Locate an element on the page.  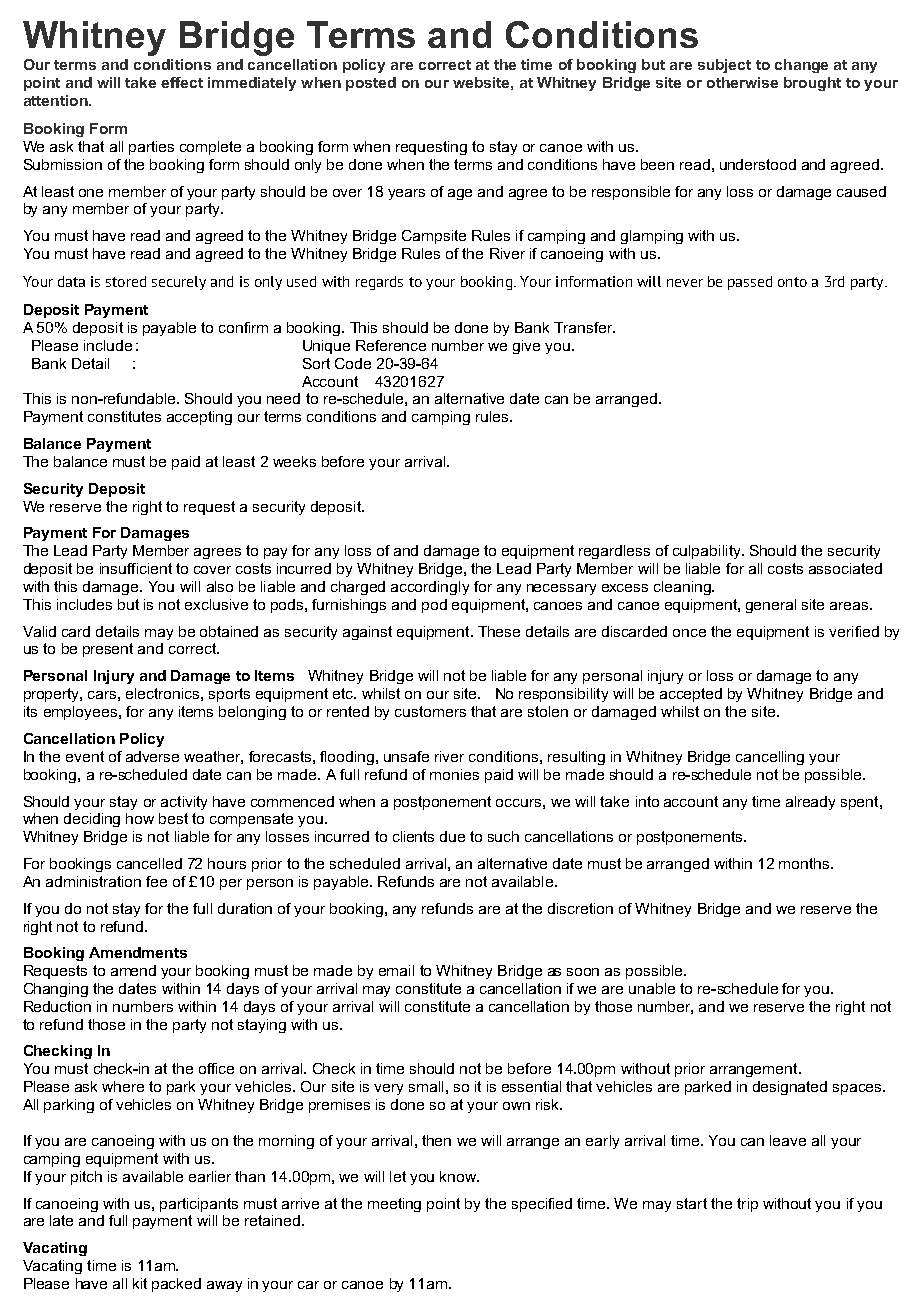
kit is located at coordinates (140, 1283).
